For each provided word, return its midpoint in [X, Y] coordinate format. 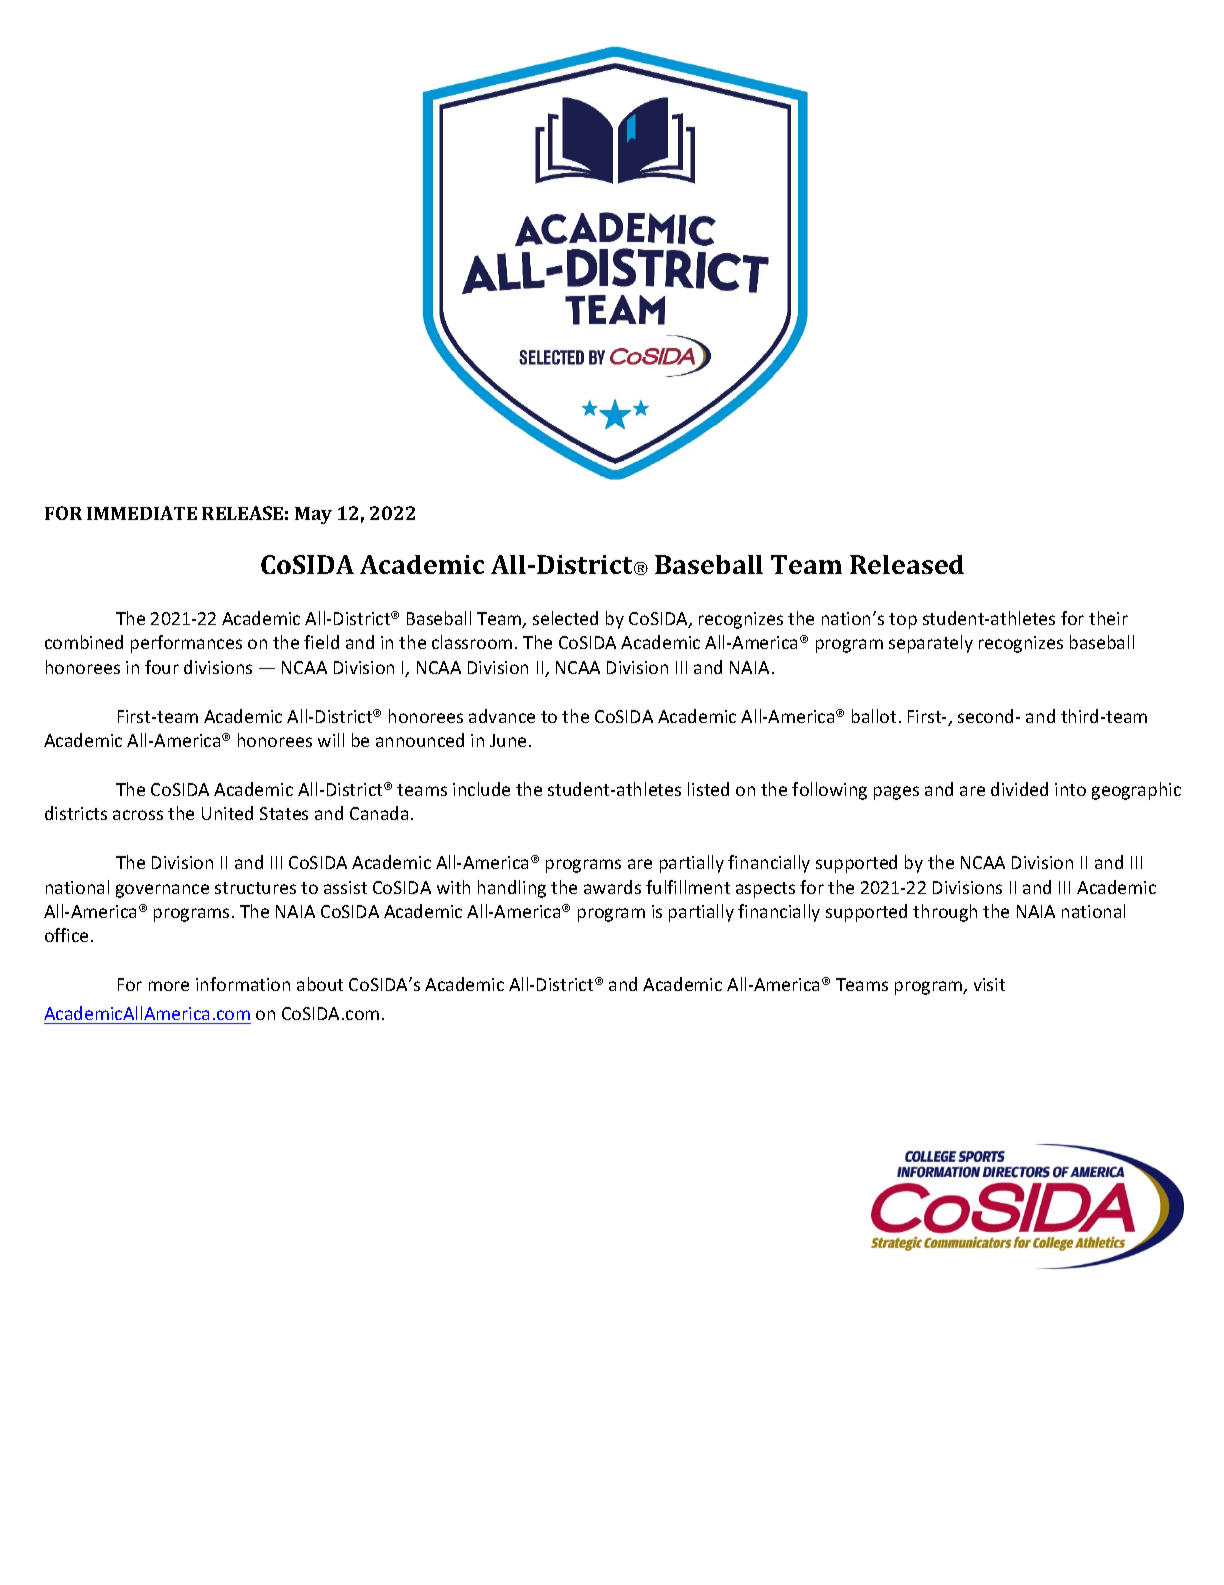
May [313, 515]
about [320, 984]
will [331, 740]
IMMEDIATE [142, 513]
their [1108, 618]
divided [1019, 789]
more [169, 986]
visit [989, 984]
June [508, 740]
